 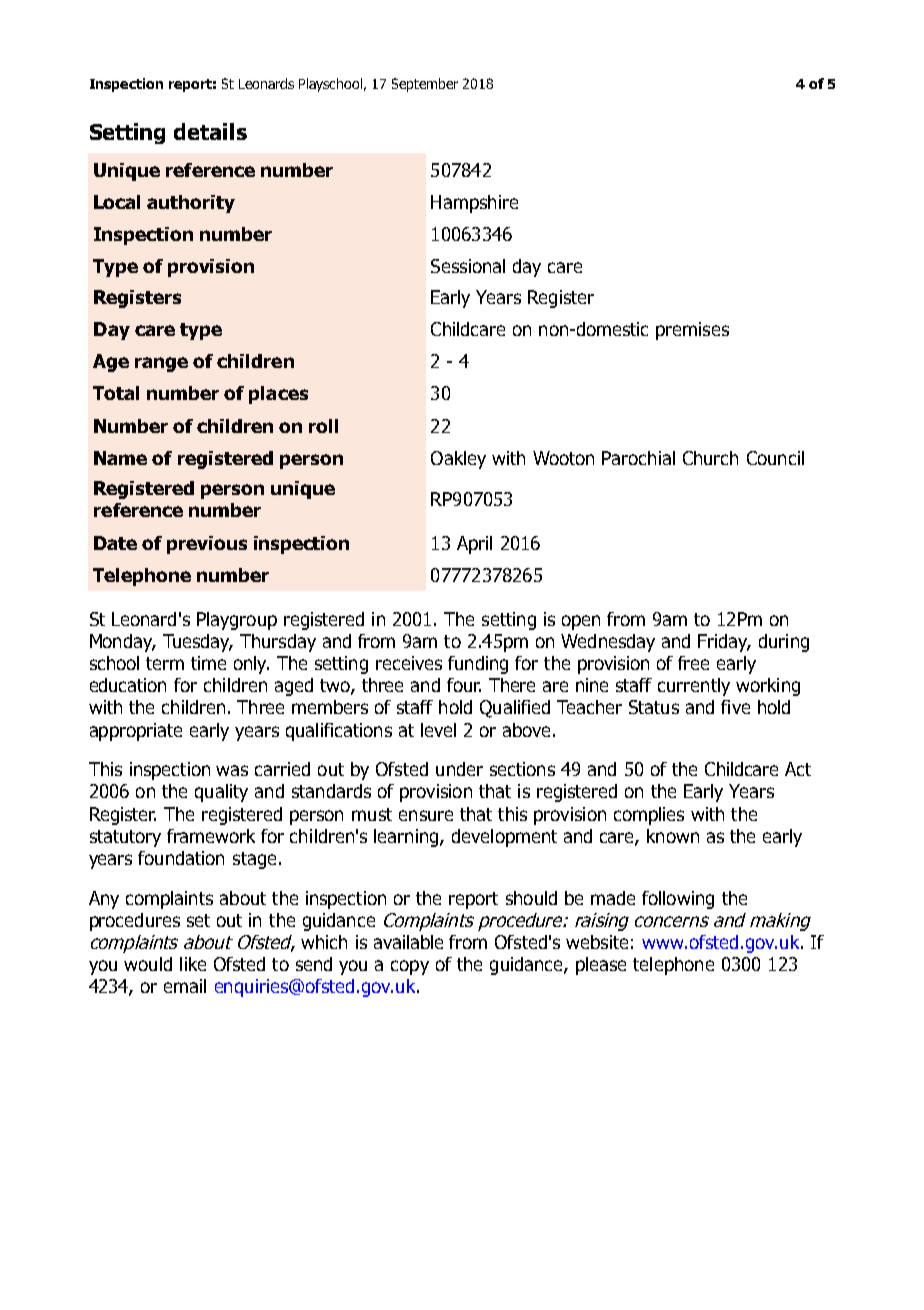 What do you see at coordinates (425, 85) in the screenshot?
I see `September` at bounding box center [425, 85].
